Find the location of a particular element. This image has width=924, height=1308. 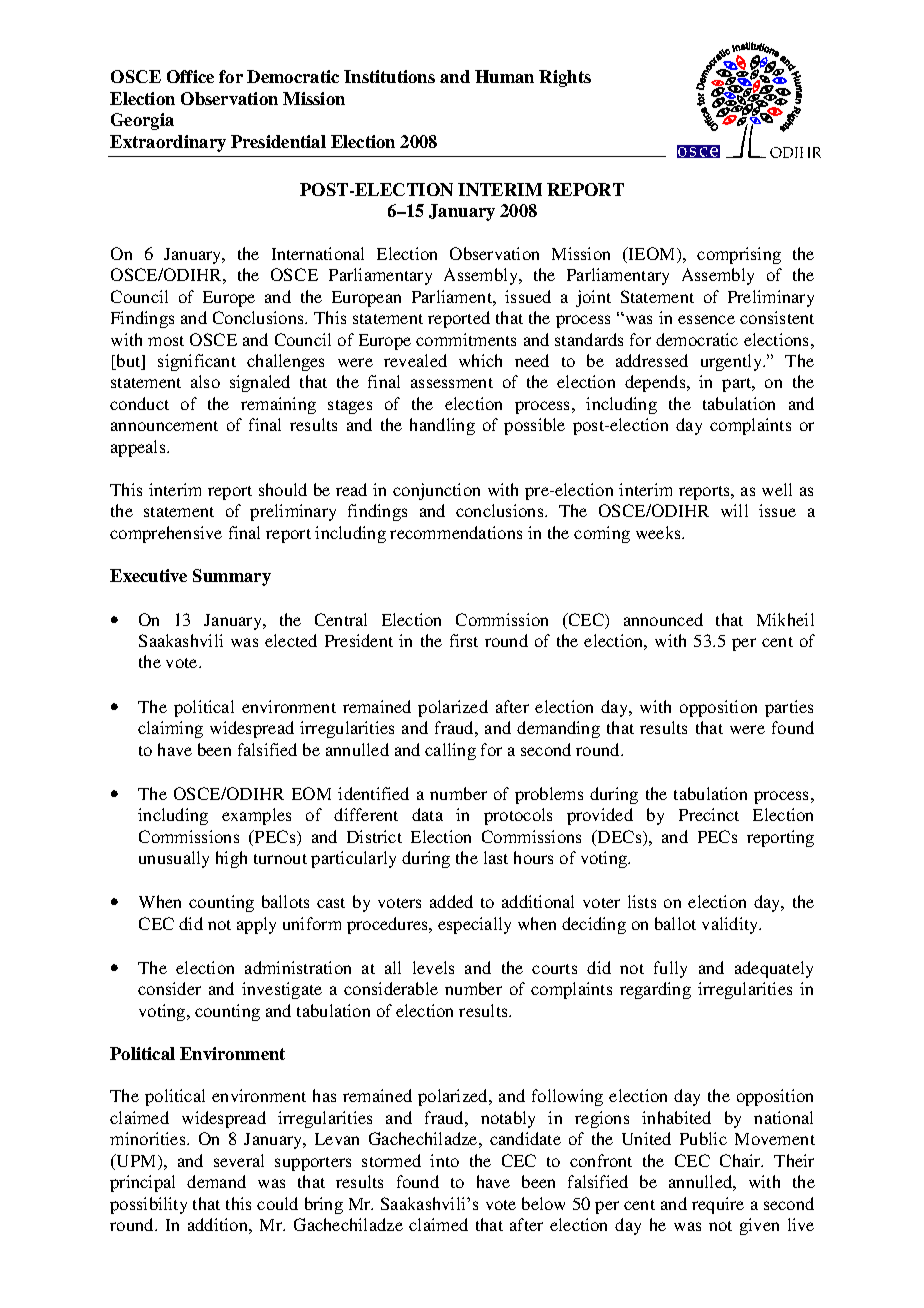

Office is located at coordinates (190, 76).
